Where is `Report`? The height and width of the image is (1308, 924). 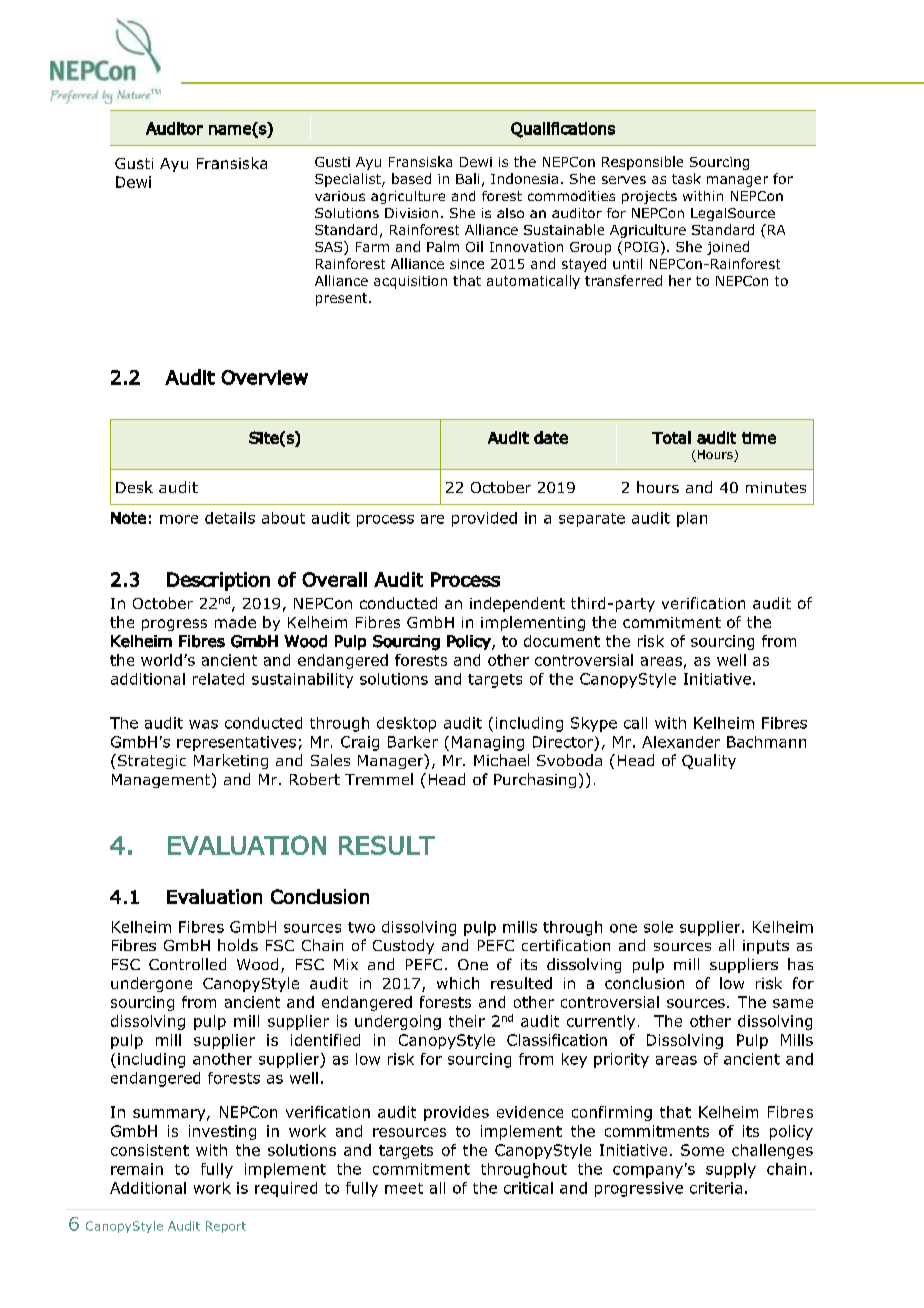
Report is located at coordinates (226, 1227).
